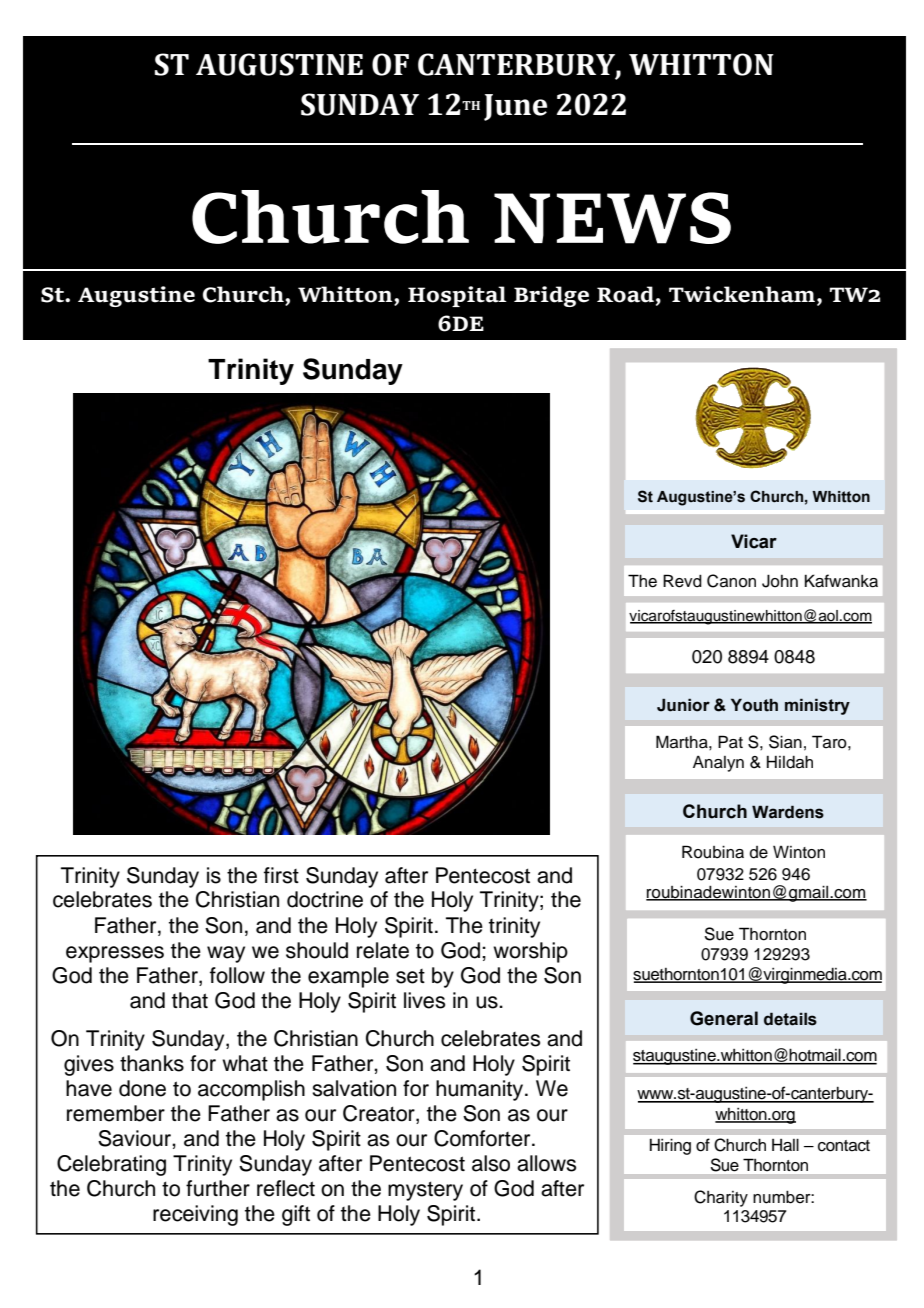  What do you see at coordinates (612, 218) in the image?
I see `NEWS` at bounding box center [612, 218].
